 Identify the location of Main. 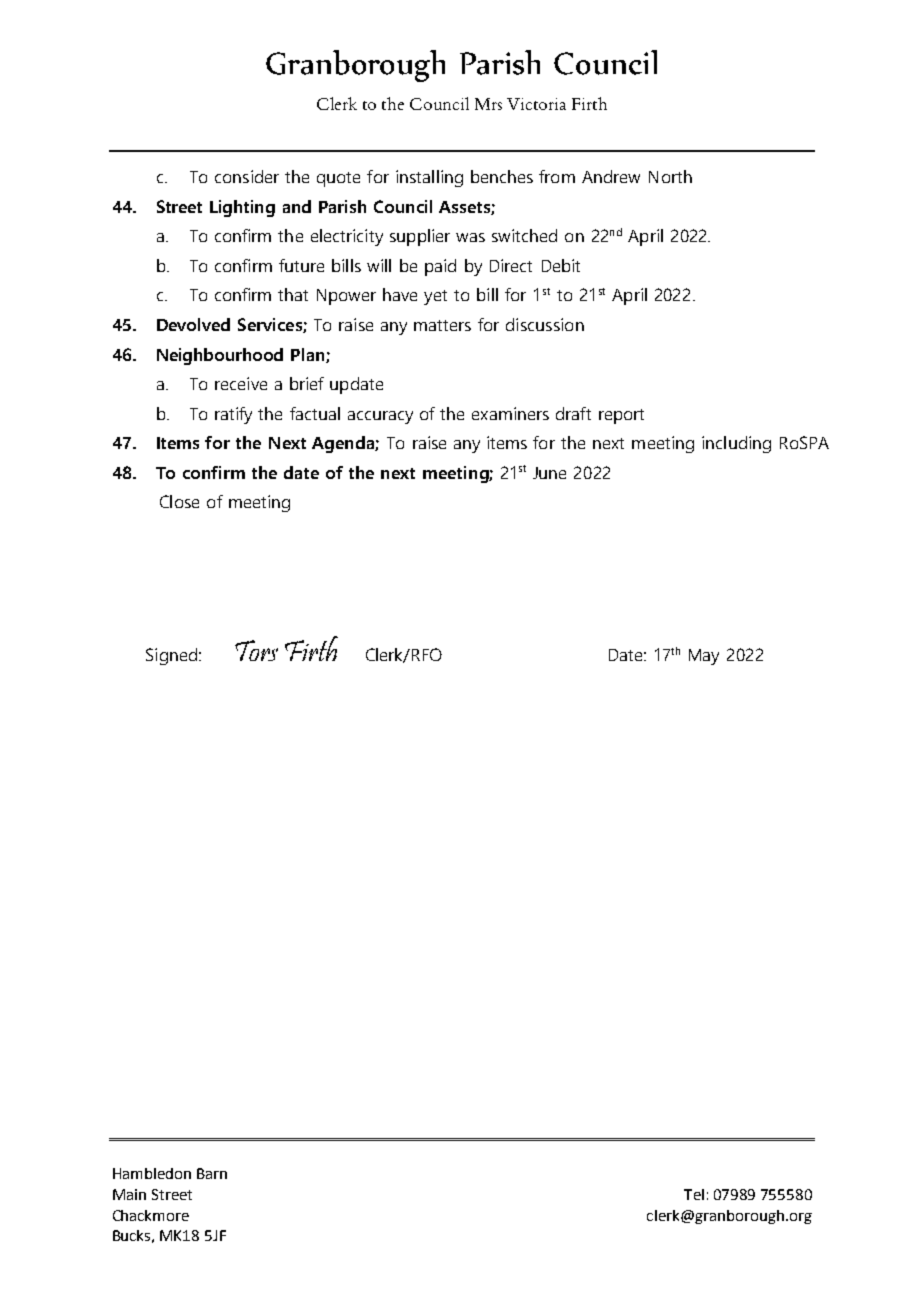
(129, 1194).
